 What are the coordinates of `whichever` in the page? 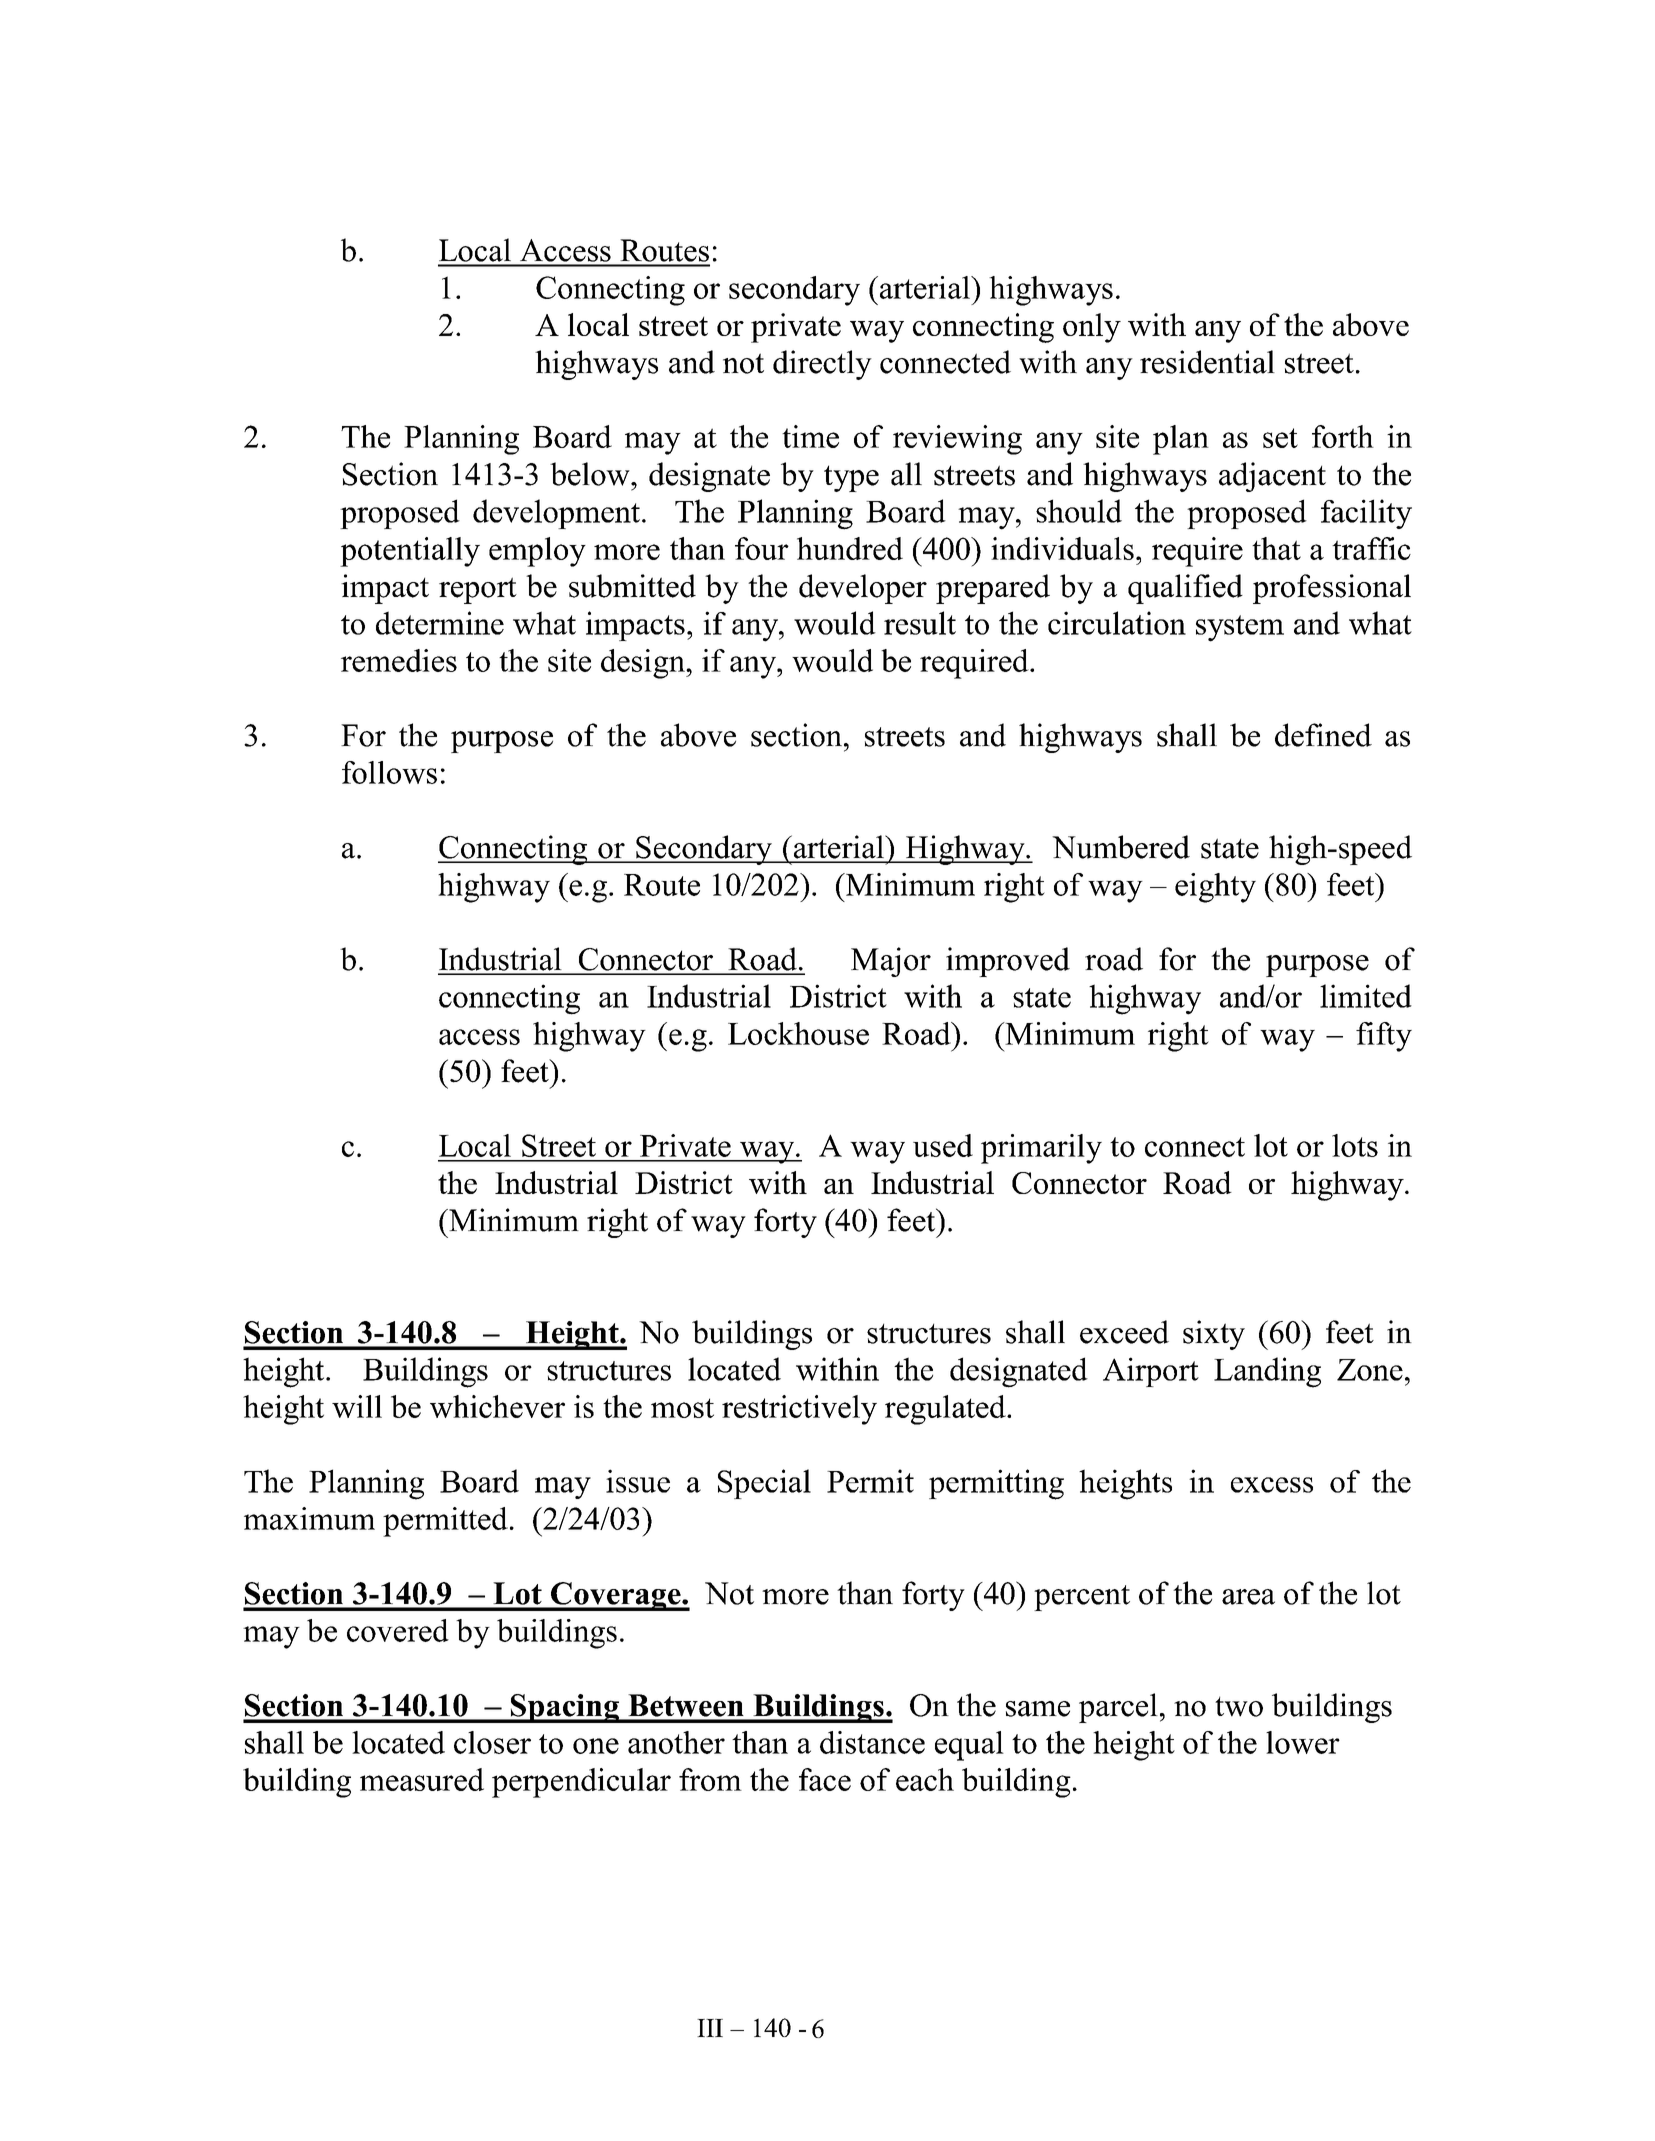 It's located at (497, 1406).
